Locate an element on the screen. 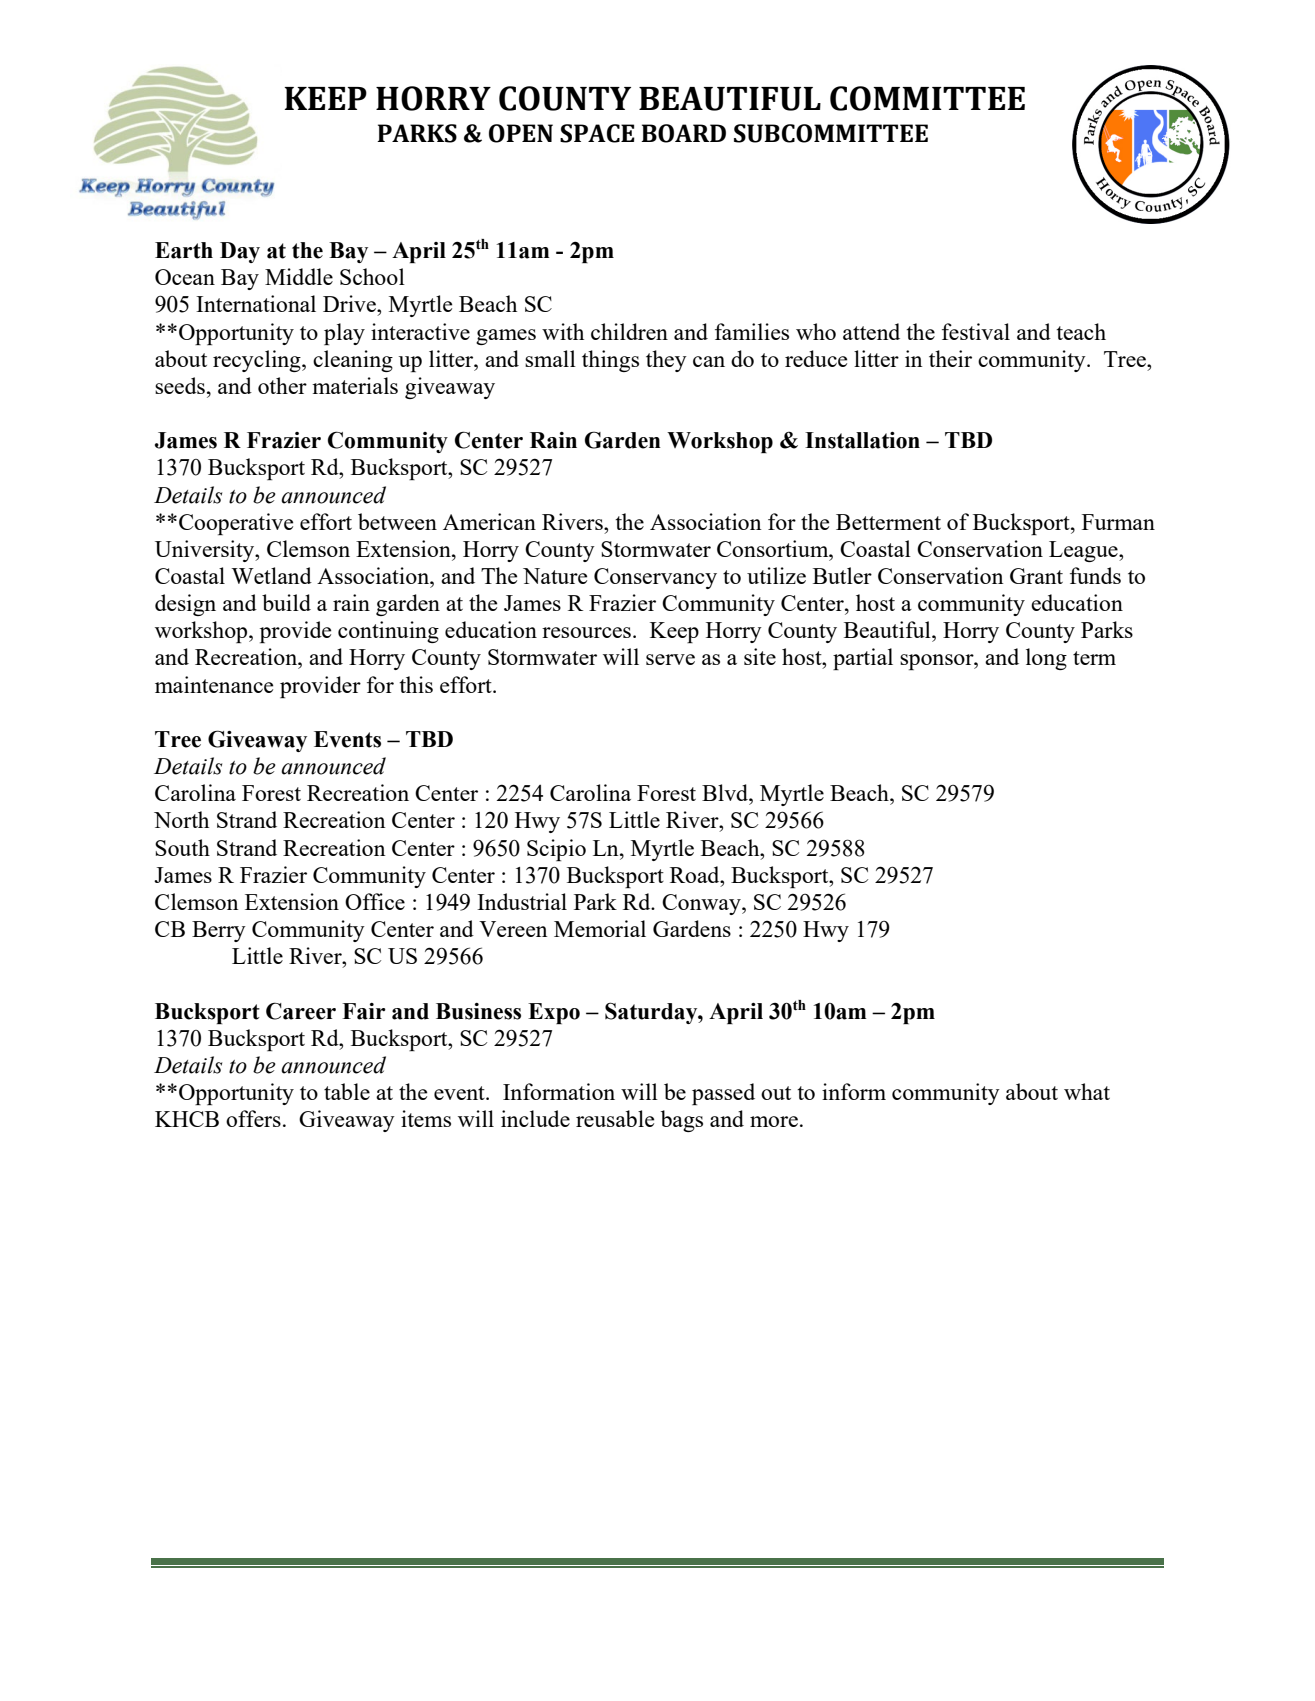  long is located at coordinates (1046, 659).
